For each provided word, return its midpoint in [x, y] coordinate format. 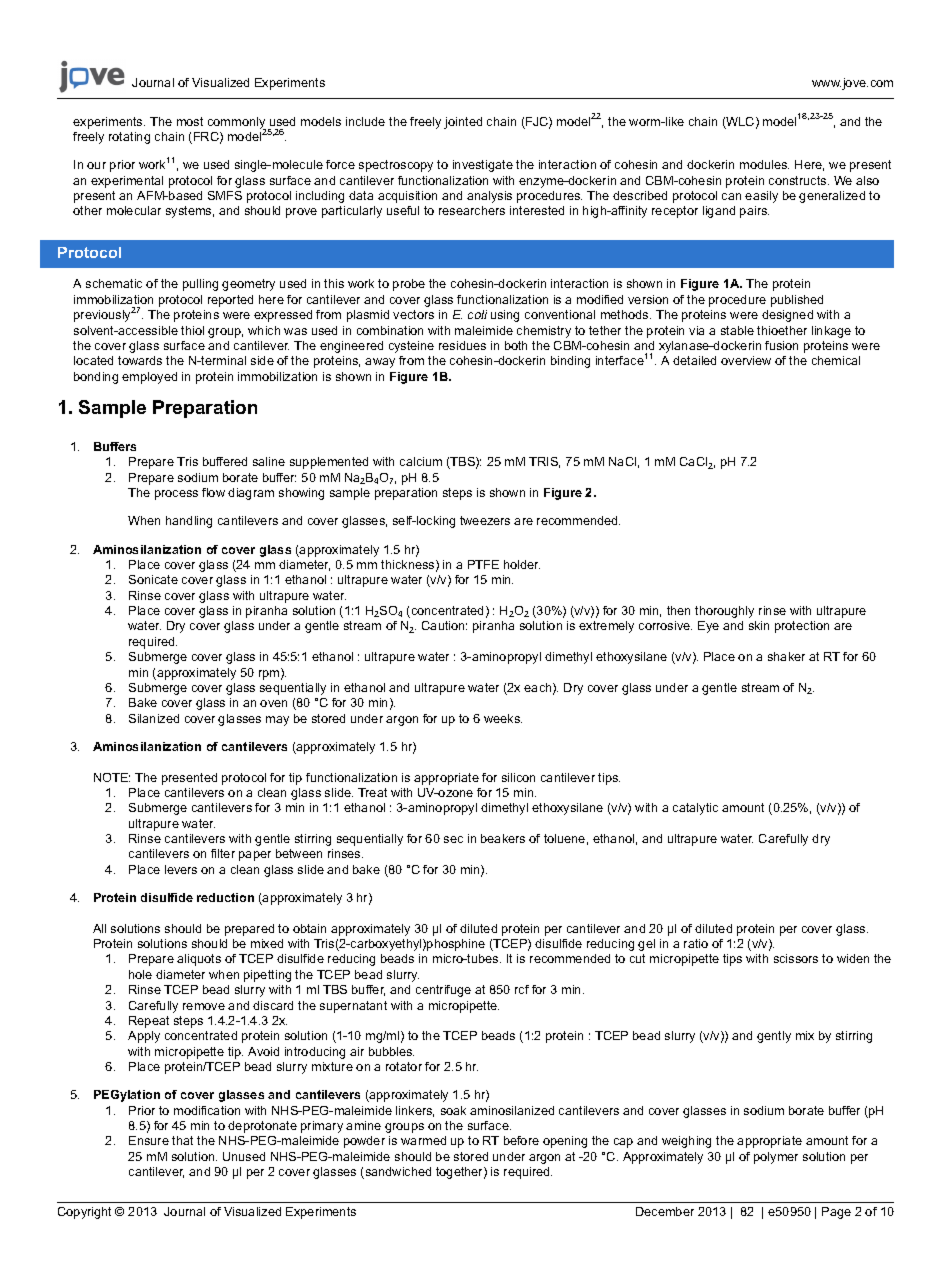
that [182, 1140]
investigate [483, 166]
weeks [503, 718]
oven [273, 703]
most [190, 121]
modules [764, 164]
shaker [786, 656]
